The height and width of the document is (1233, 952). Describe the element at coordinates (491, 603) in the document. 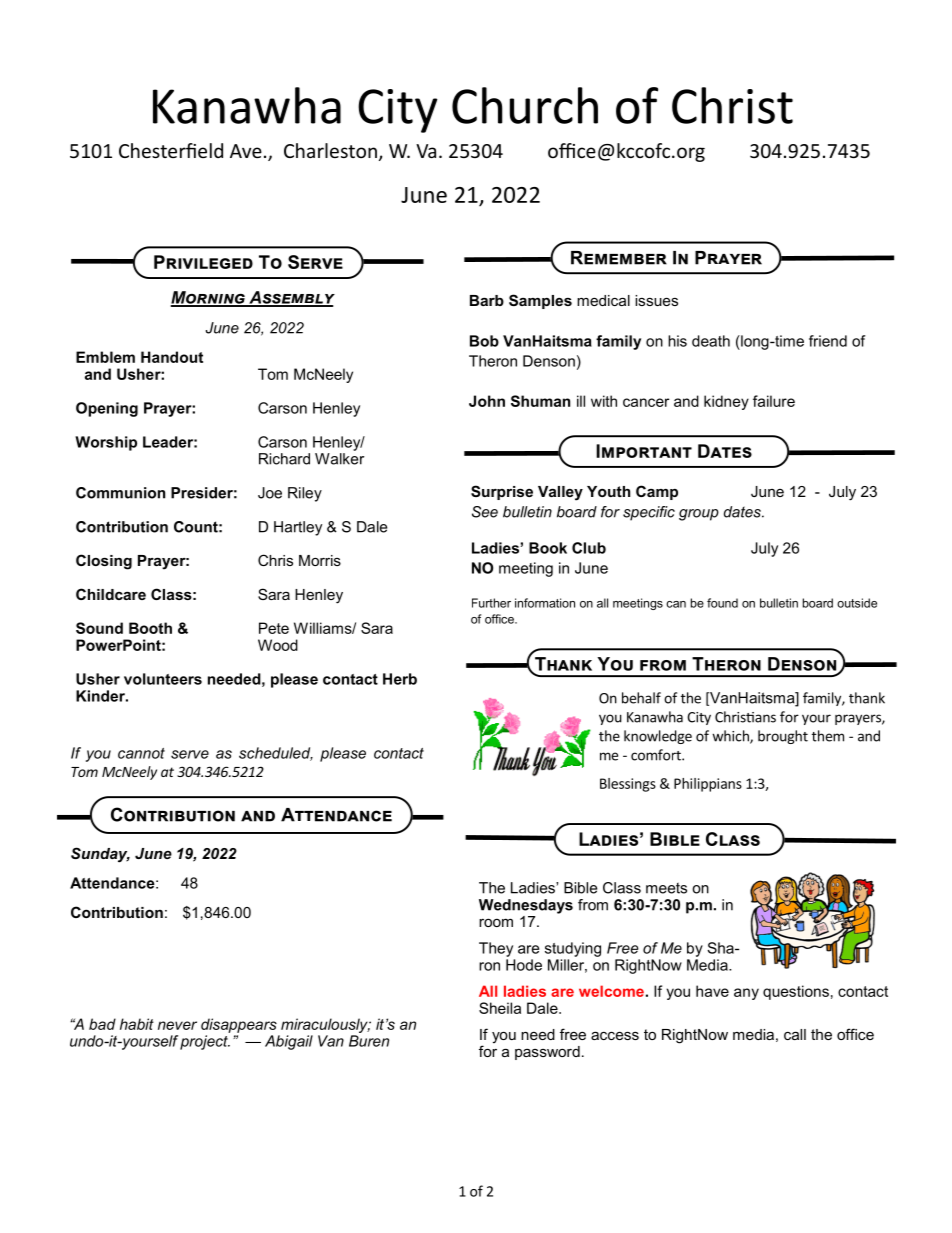

I see `Further` at that location.
